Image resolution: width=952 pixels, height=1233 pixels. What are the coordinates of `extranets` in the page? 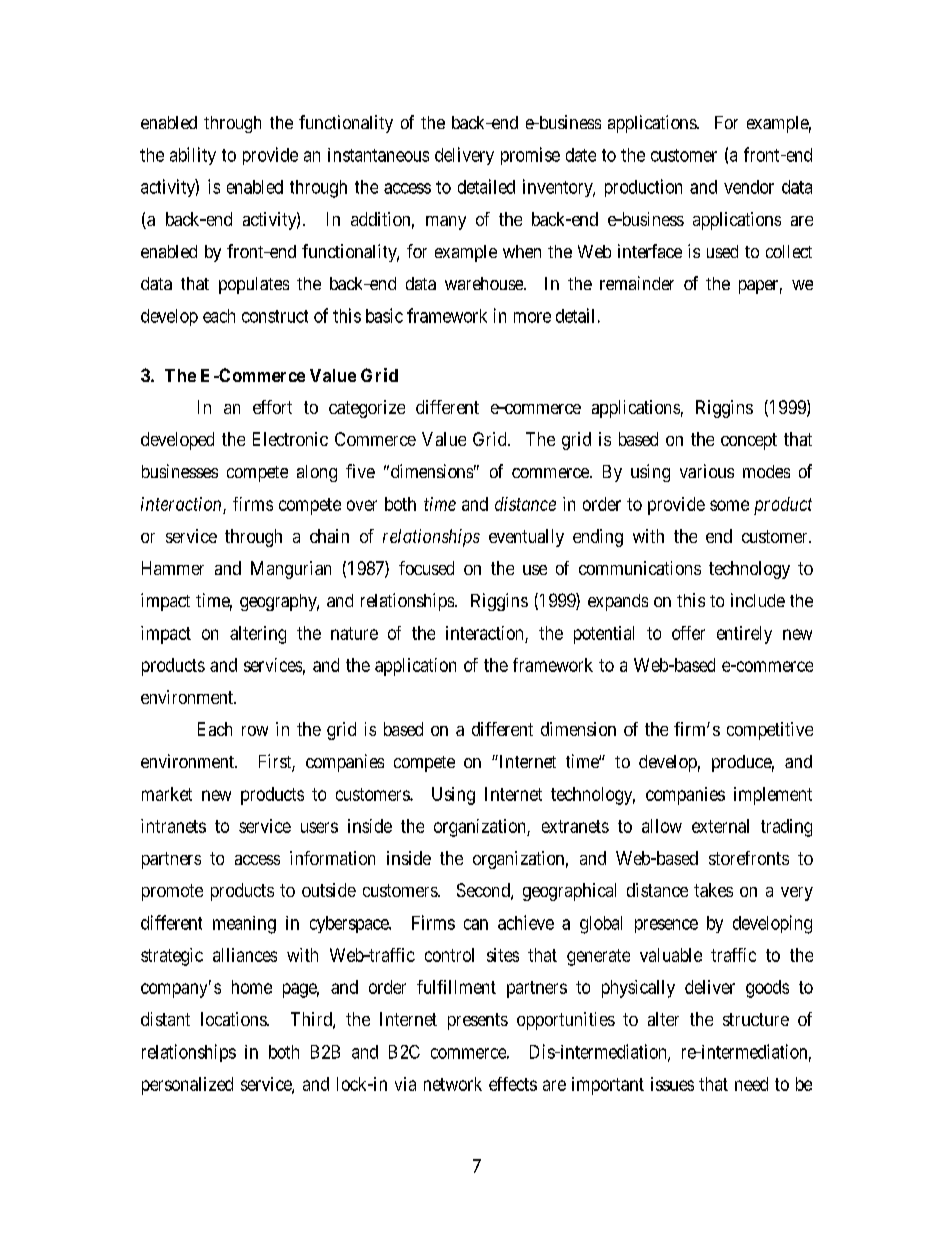 It's located at (575, 826).
